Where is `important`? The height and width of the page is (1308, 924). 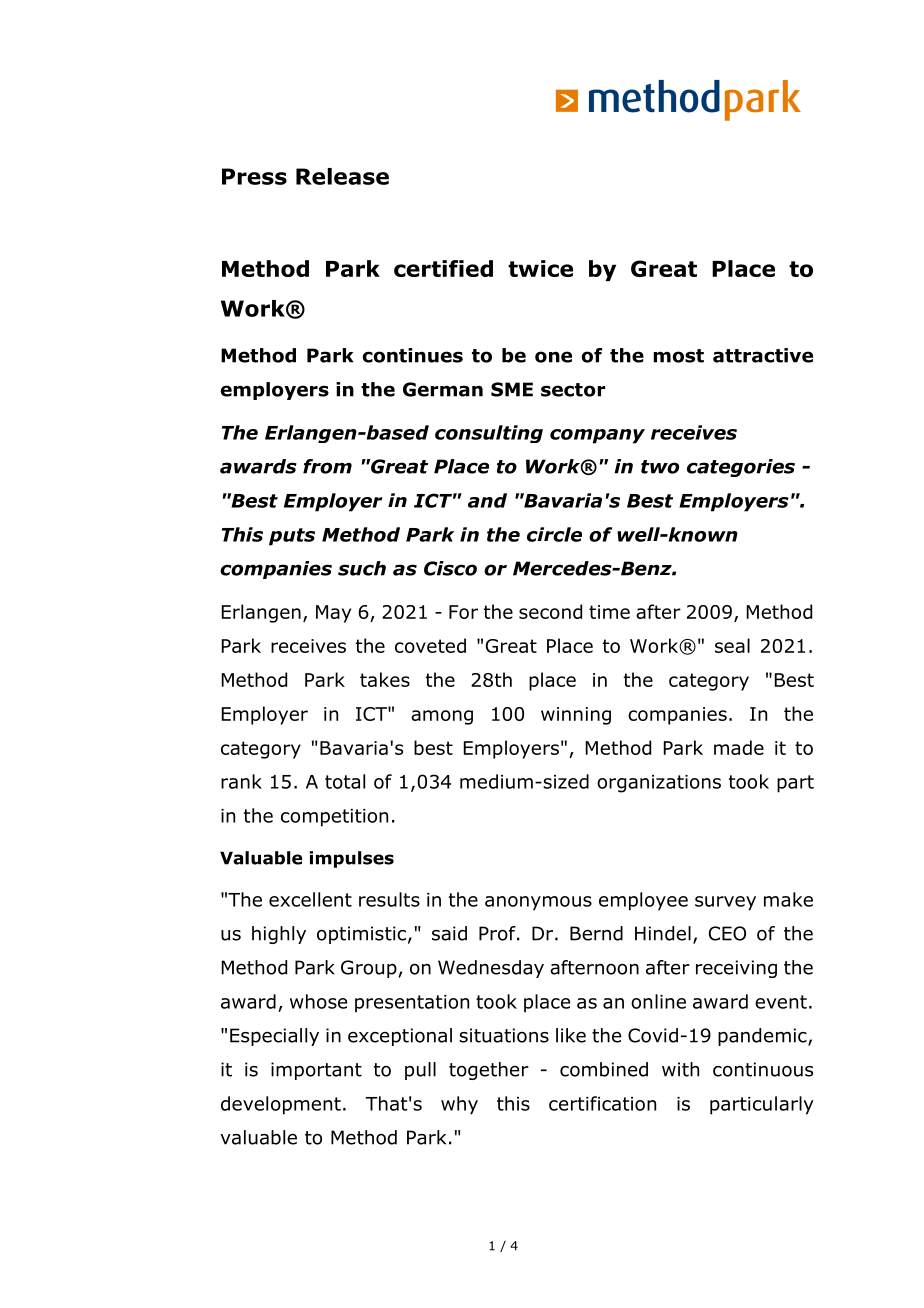 important is located at coordinates (316, 1071).
